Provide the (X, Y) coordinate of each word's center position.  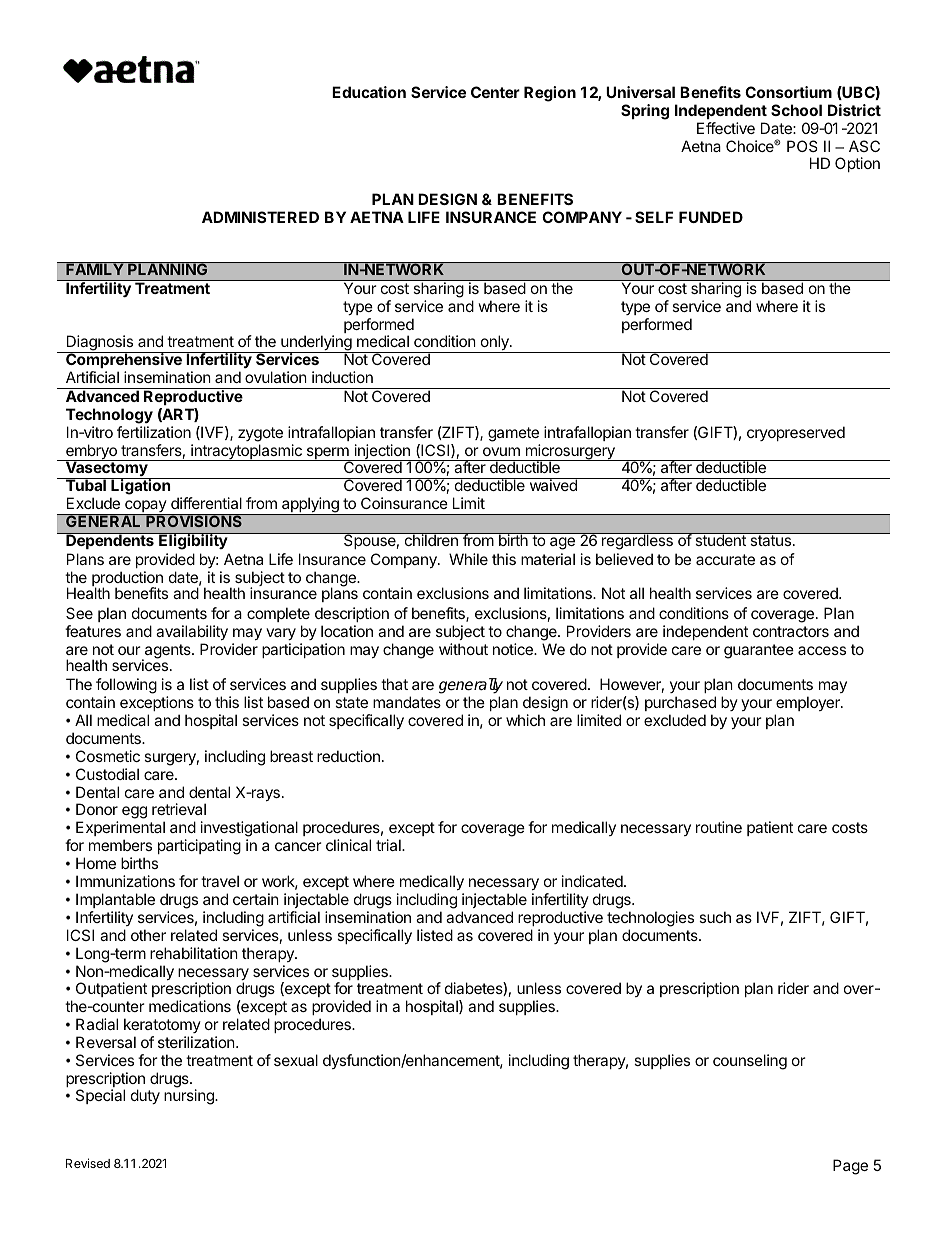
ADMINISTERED (260, 217)
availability (192, 632)
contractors (791, 631)
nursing (190, 1096)
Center (495, 92)
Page (850, 1167)
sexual (296, 1060)
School (796, 110)
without (463, 649)
